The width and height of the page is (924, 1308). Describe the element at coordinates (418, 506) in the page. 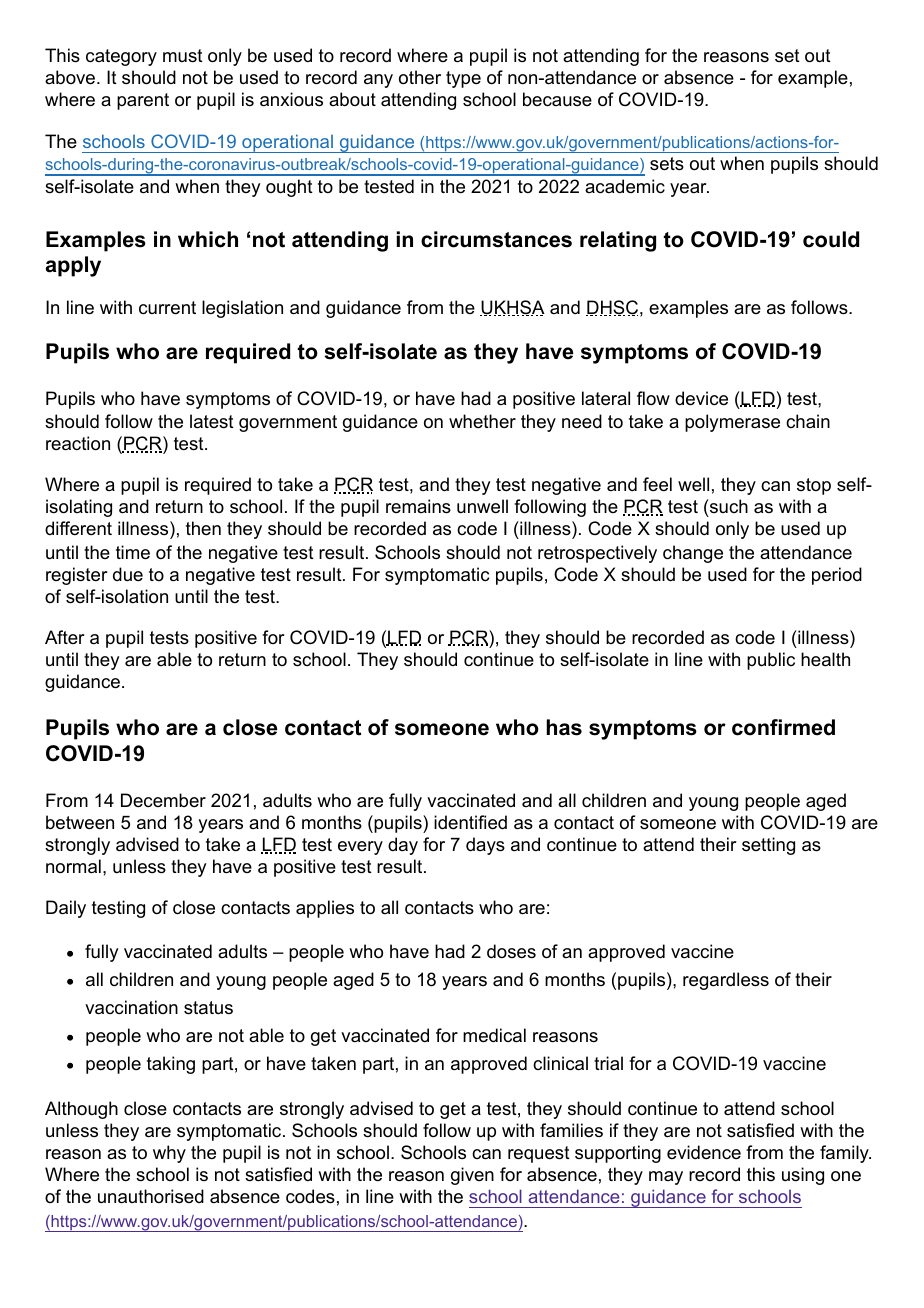

I see `remains` at that location.
